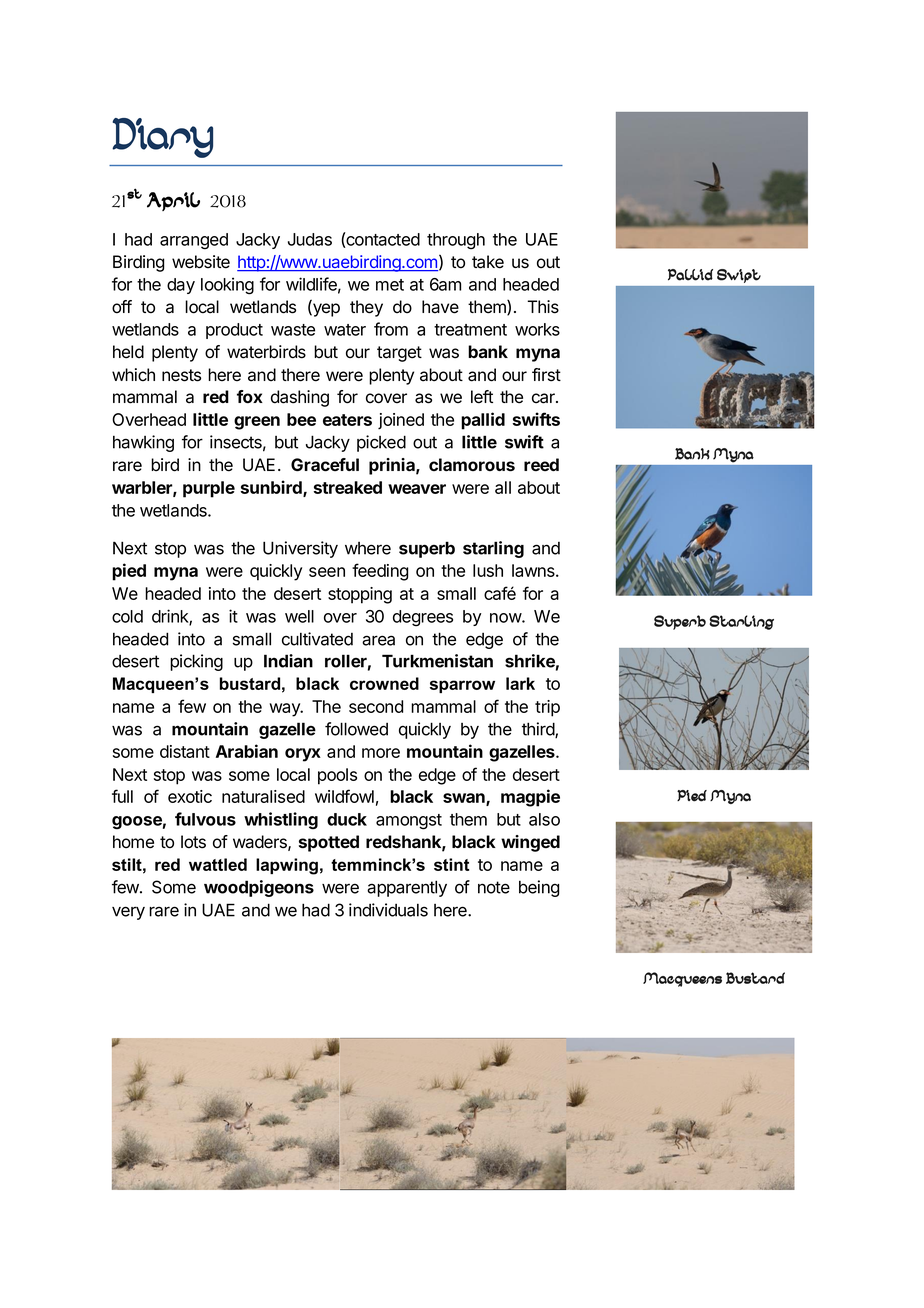 This image has width=924, height=1308. What do you see at coordinates (310, 239) in the image?
I see `Judas` at bounding box center [310, 239].
